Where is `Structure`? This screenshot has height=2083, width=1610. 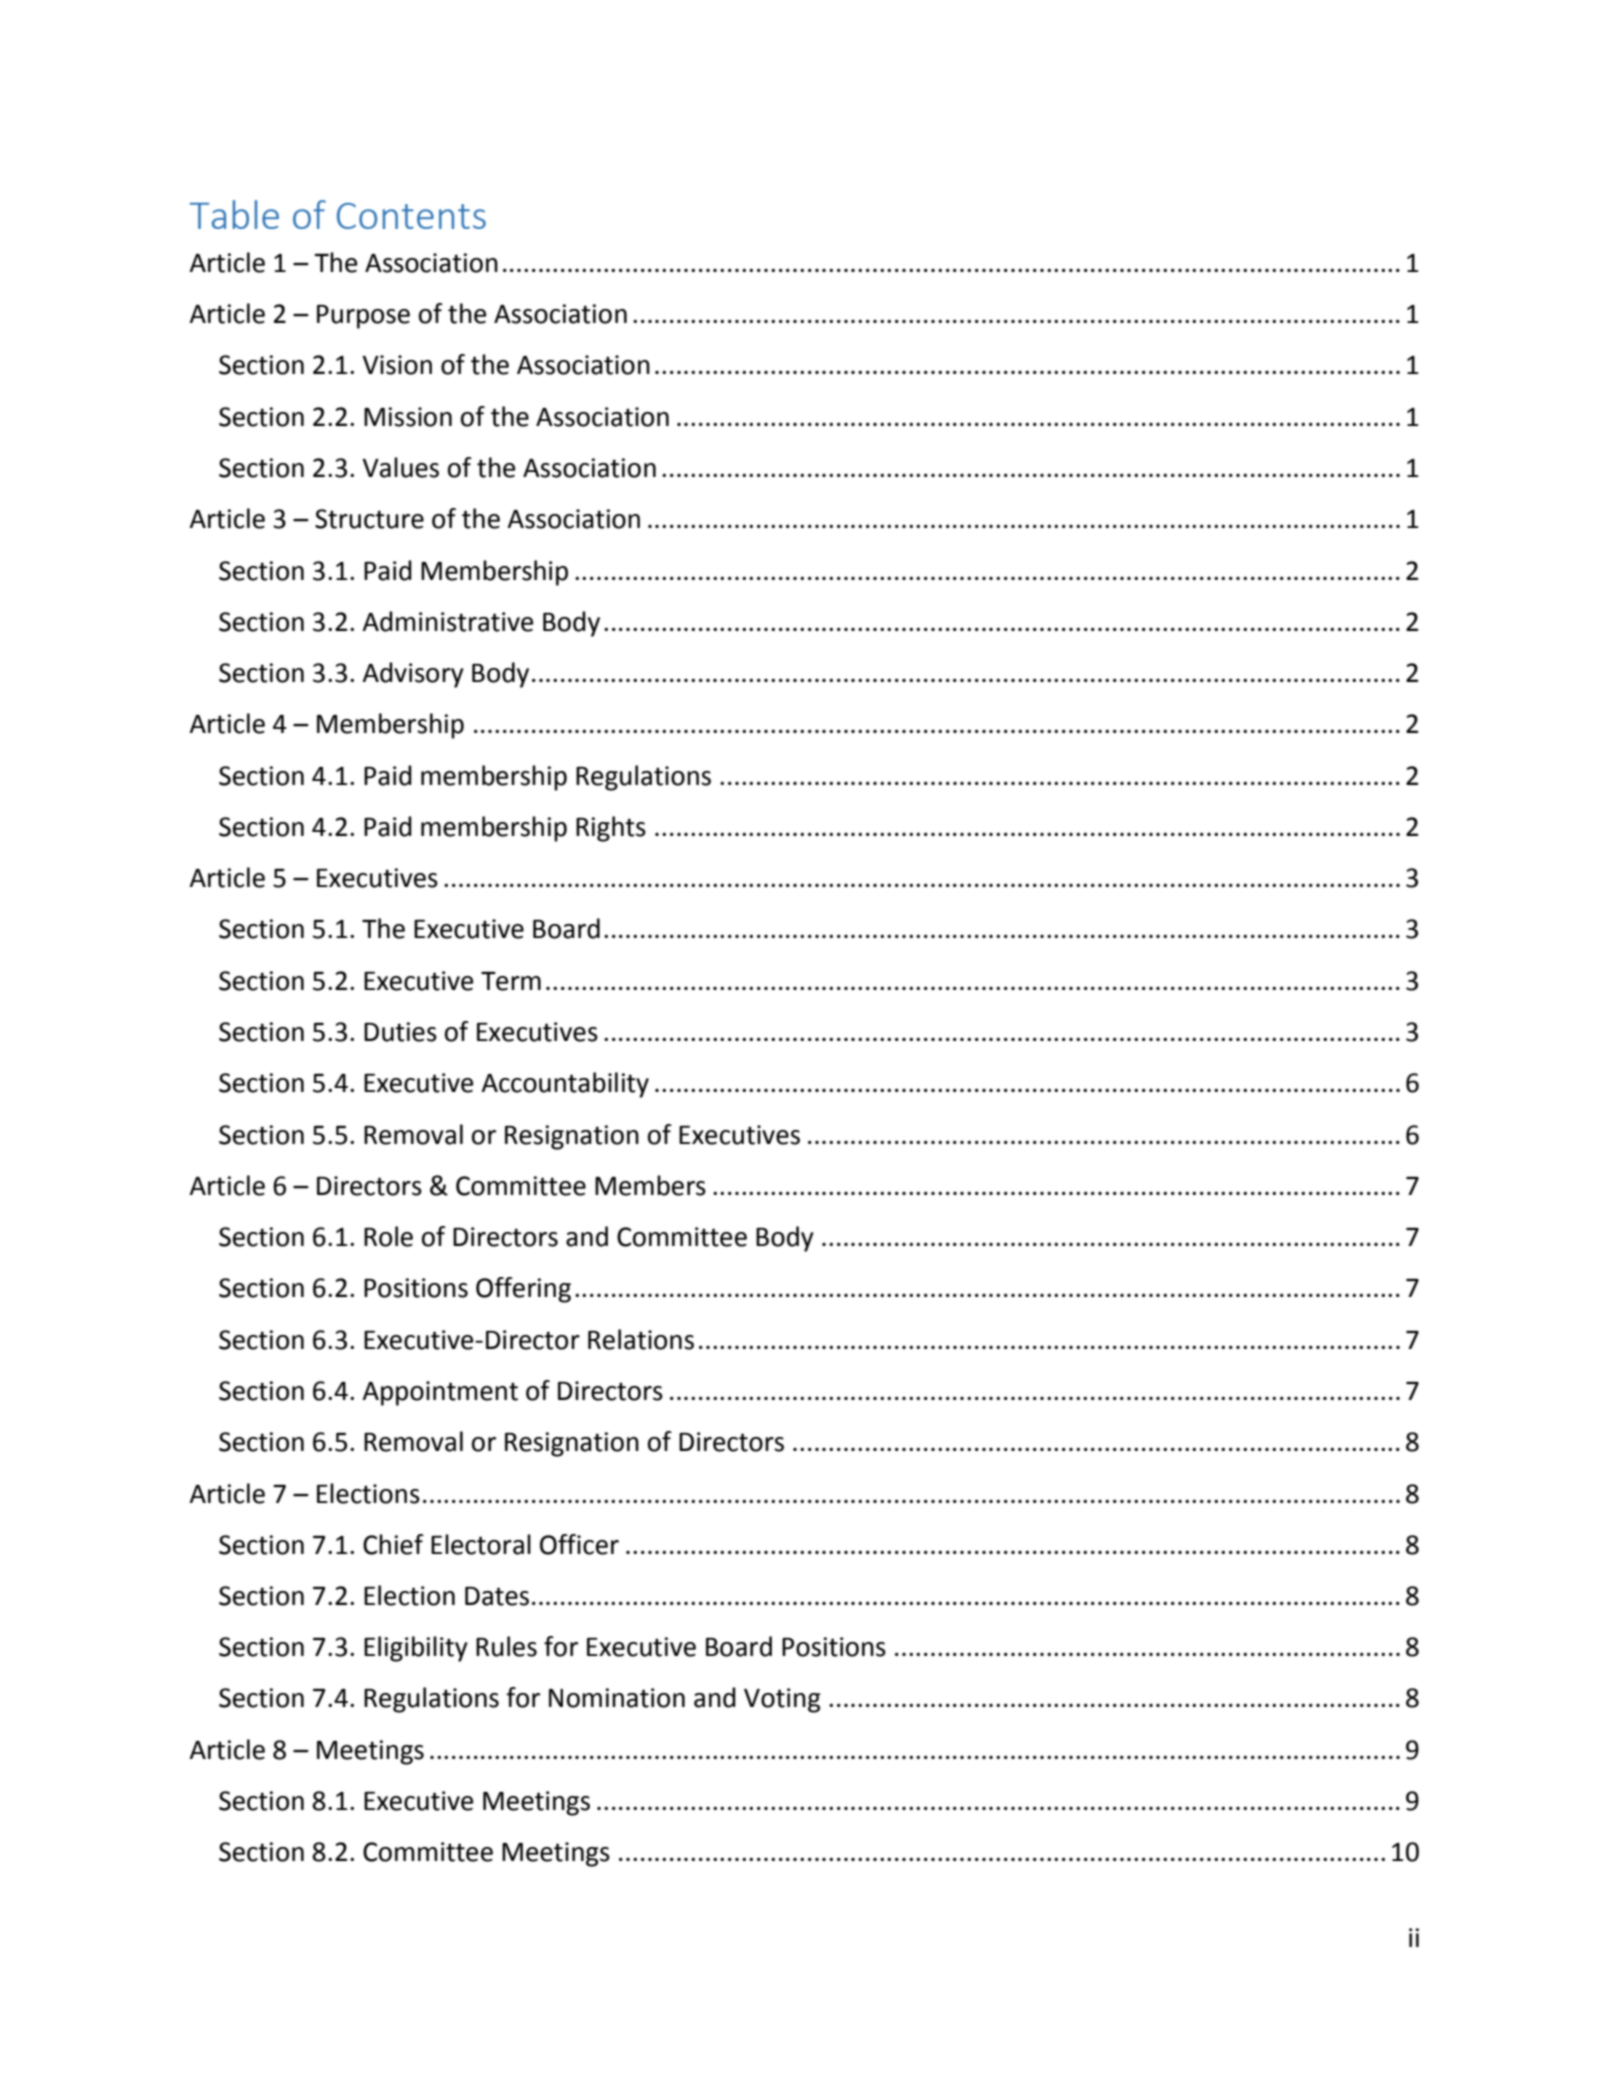 Structure is located at coordinates (369, 519).
